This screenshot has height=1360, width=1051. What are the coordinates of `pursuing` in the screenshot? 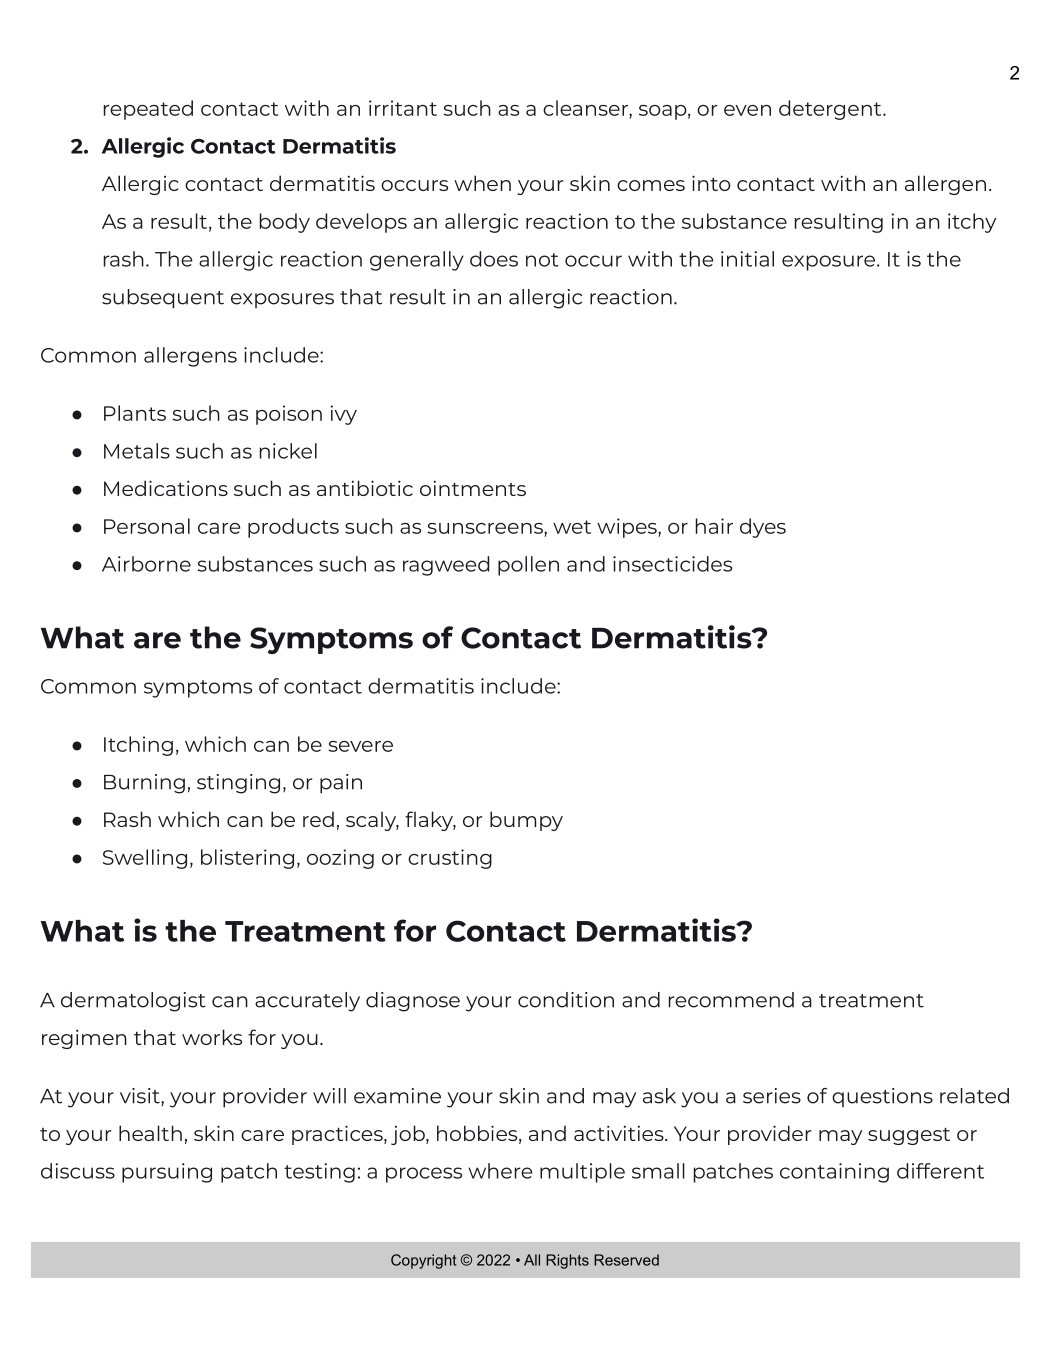 It's located at (167, 1173).
